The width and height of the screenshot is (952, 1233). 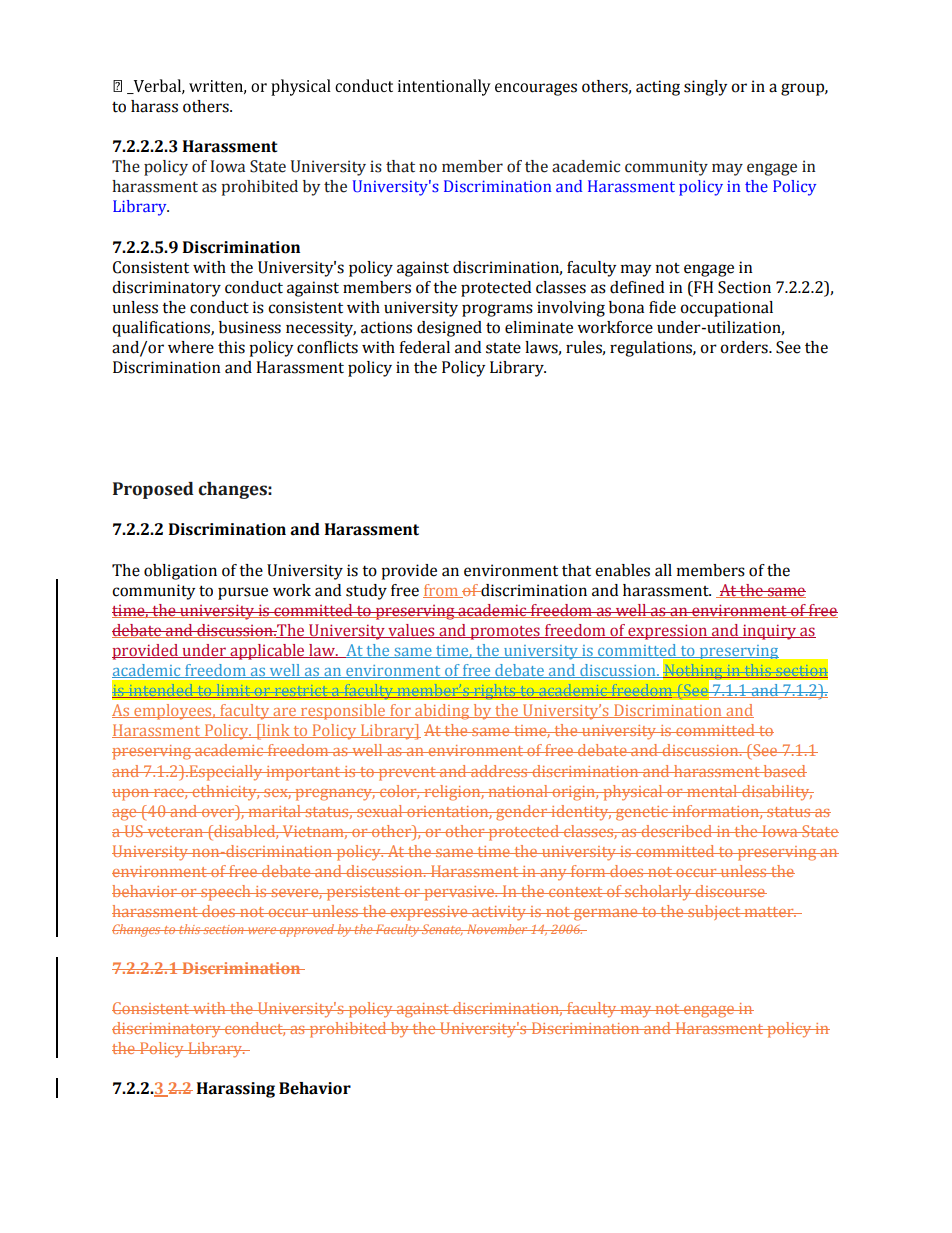 I want to click on where, so click(x=191, y=347).
